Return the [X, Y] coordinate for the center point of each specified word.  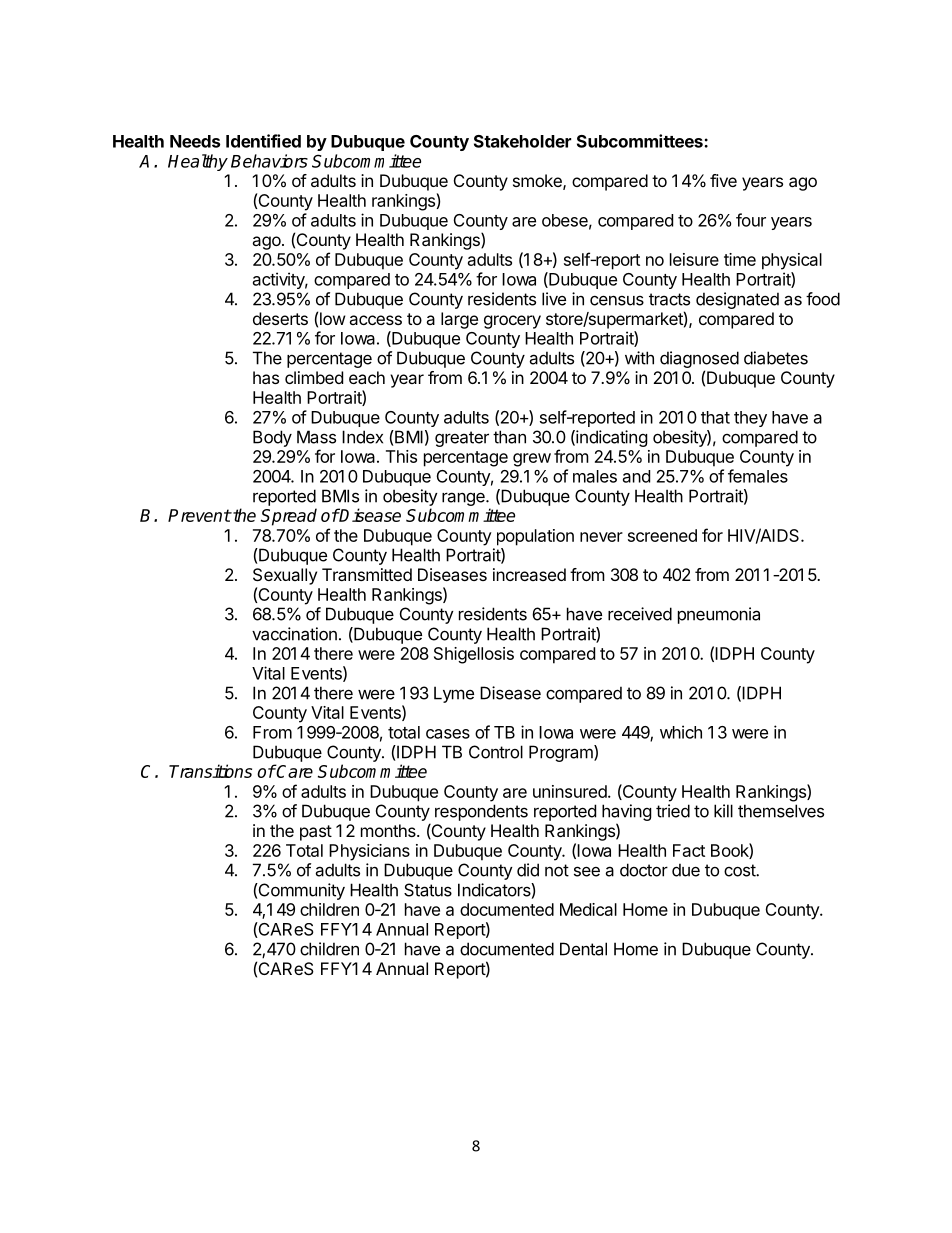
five [723, 180]
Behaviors [269, 161]
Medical [588, 909]
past [316, 833]
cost [740, 870]
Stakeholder [522, 141]
